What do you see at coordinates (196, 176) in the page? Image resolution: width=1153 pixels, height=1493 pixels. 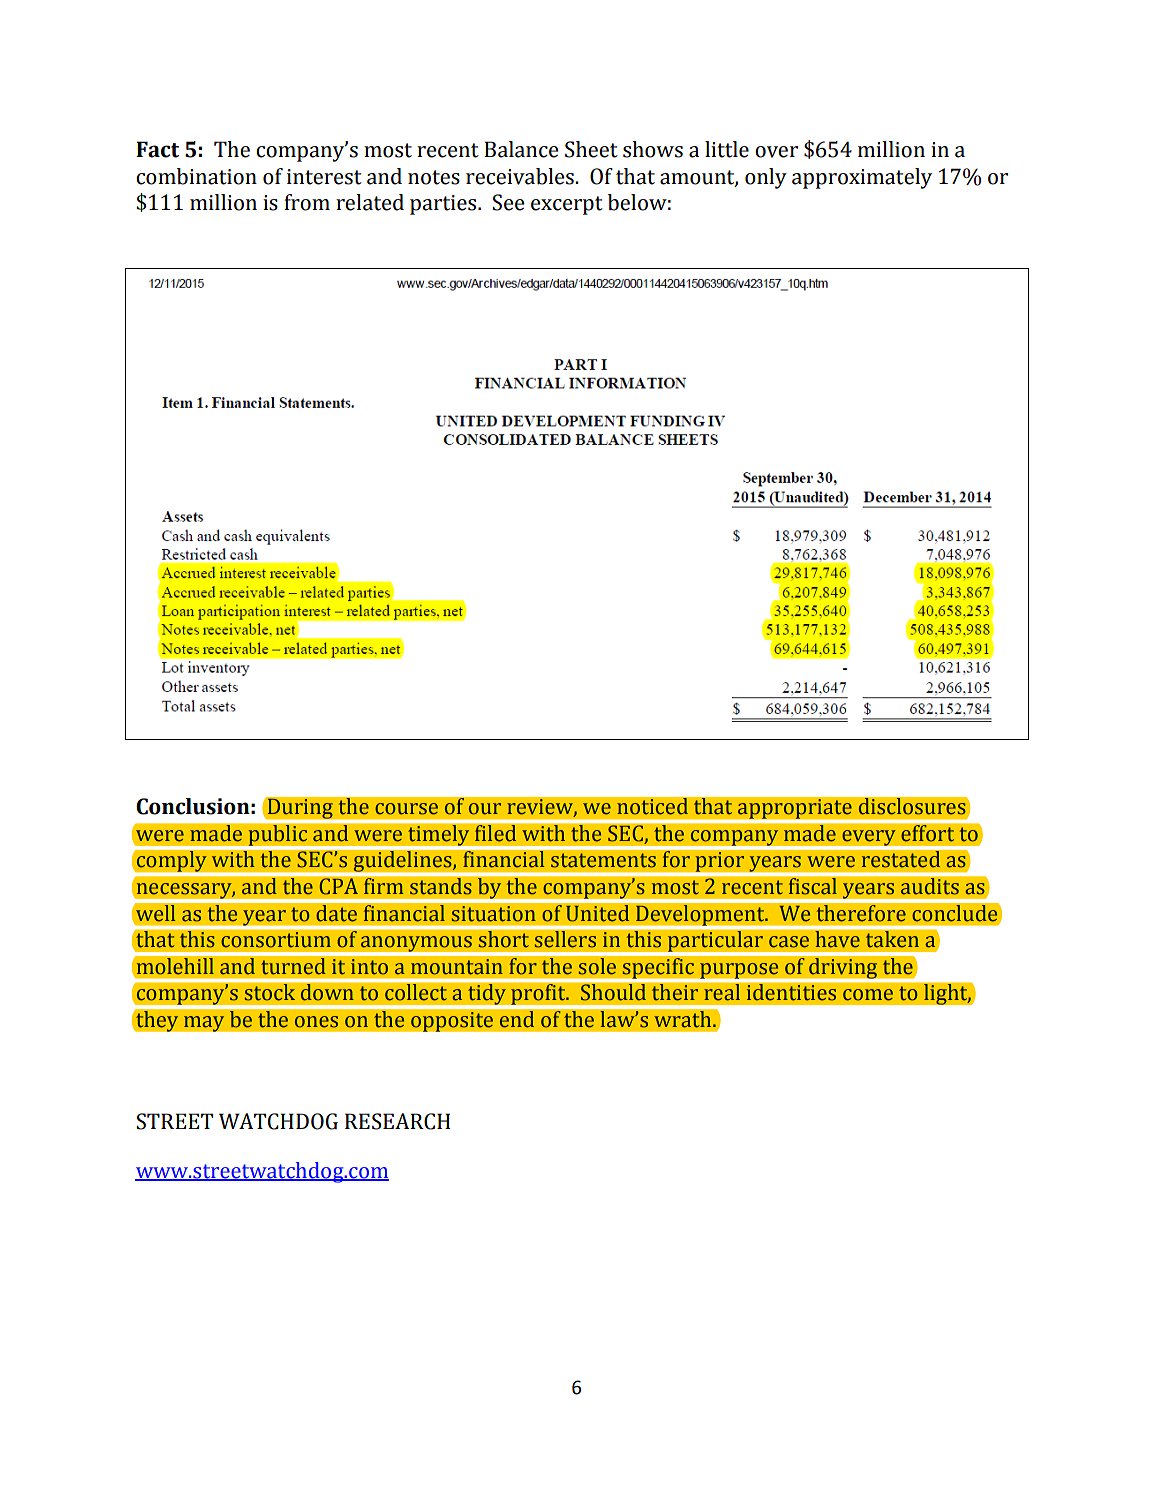 I see `combination` at bounding box center [196, 176].
